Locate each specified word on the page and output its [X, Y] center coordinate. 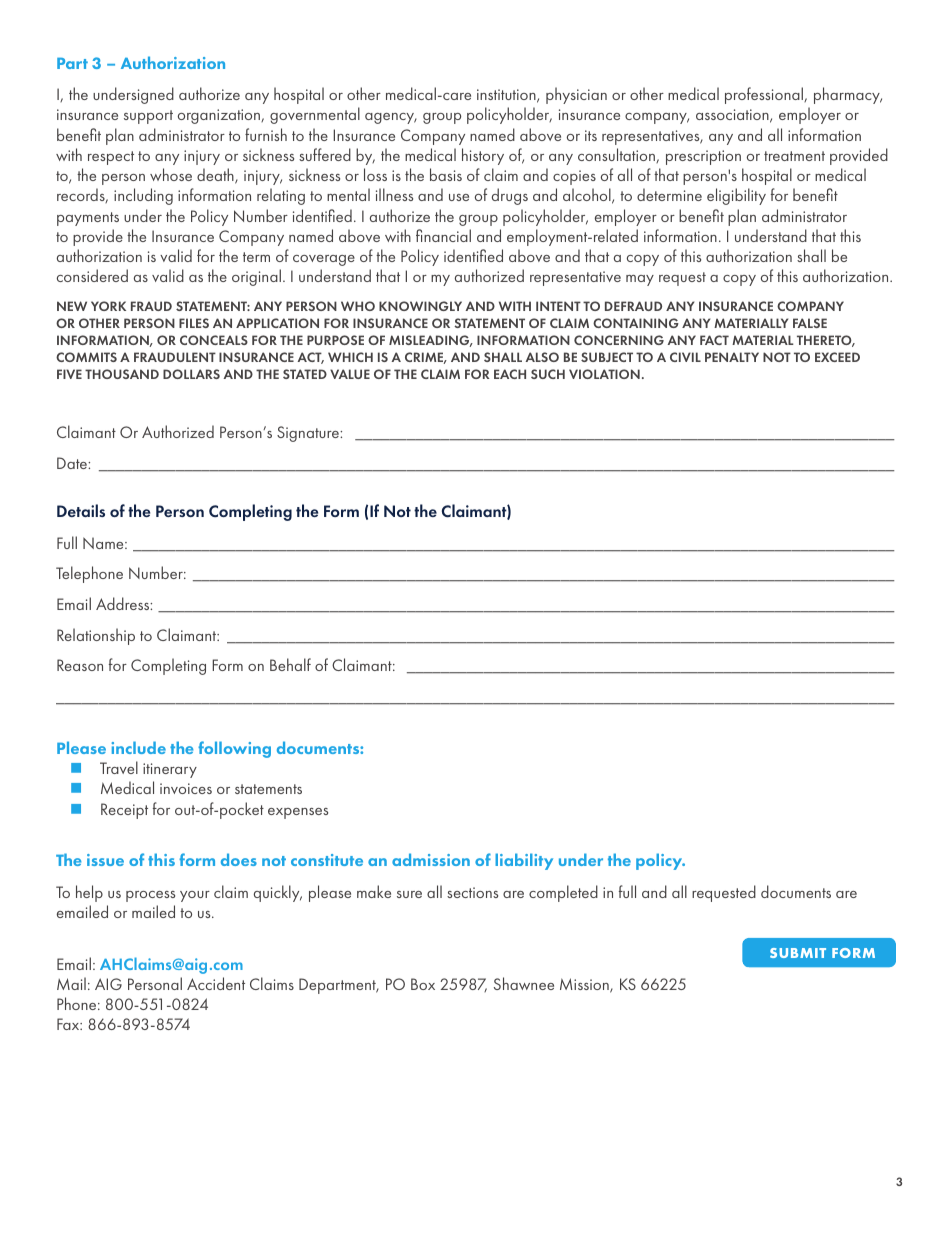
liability [524, 861]
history [483, 156]
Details [81, 510]
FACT [714, 340]
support [148, 117]
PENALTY [732, 357]
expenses [298, 813]
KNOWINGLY [420, 306]
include [139, 747]
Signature [309, 434]
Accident [216, 983]
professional [765, 95]
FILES [194, 323]
